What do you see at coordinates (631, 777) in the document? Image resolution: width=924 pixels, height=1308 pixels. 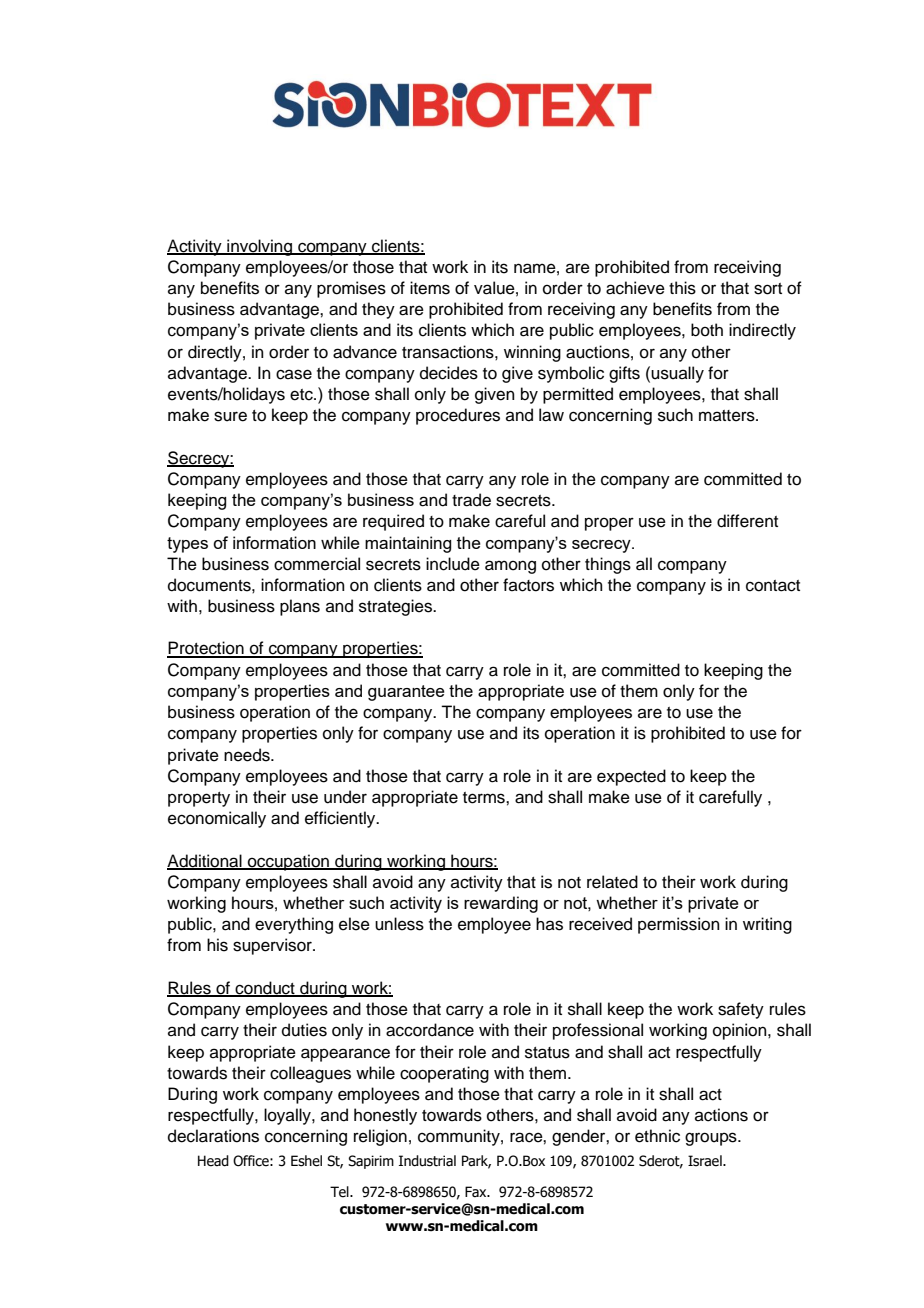 I see `expected` at bounding box center [631, 777].
